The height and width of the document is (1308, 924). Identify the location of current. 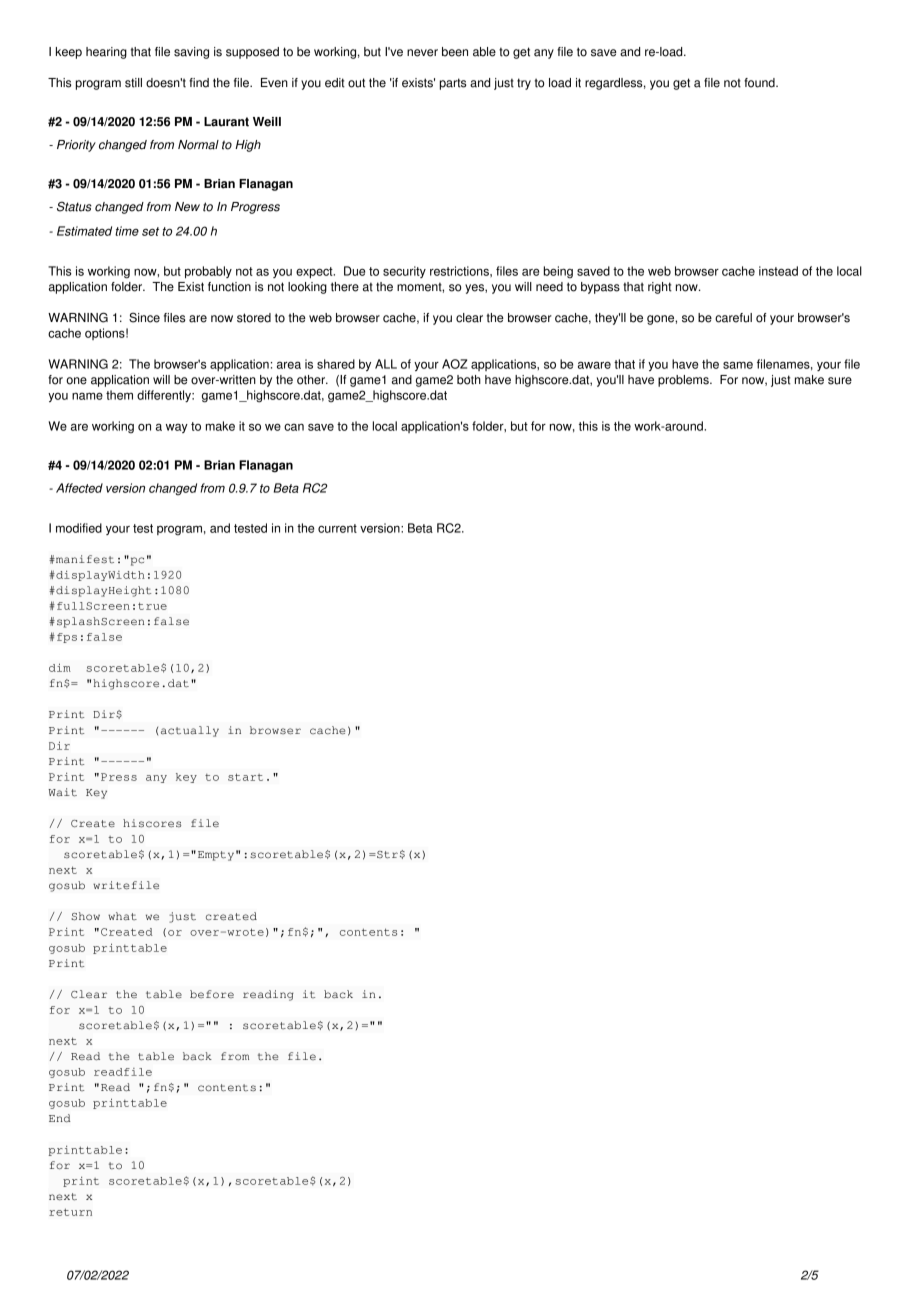
(337, 528).
